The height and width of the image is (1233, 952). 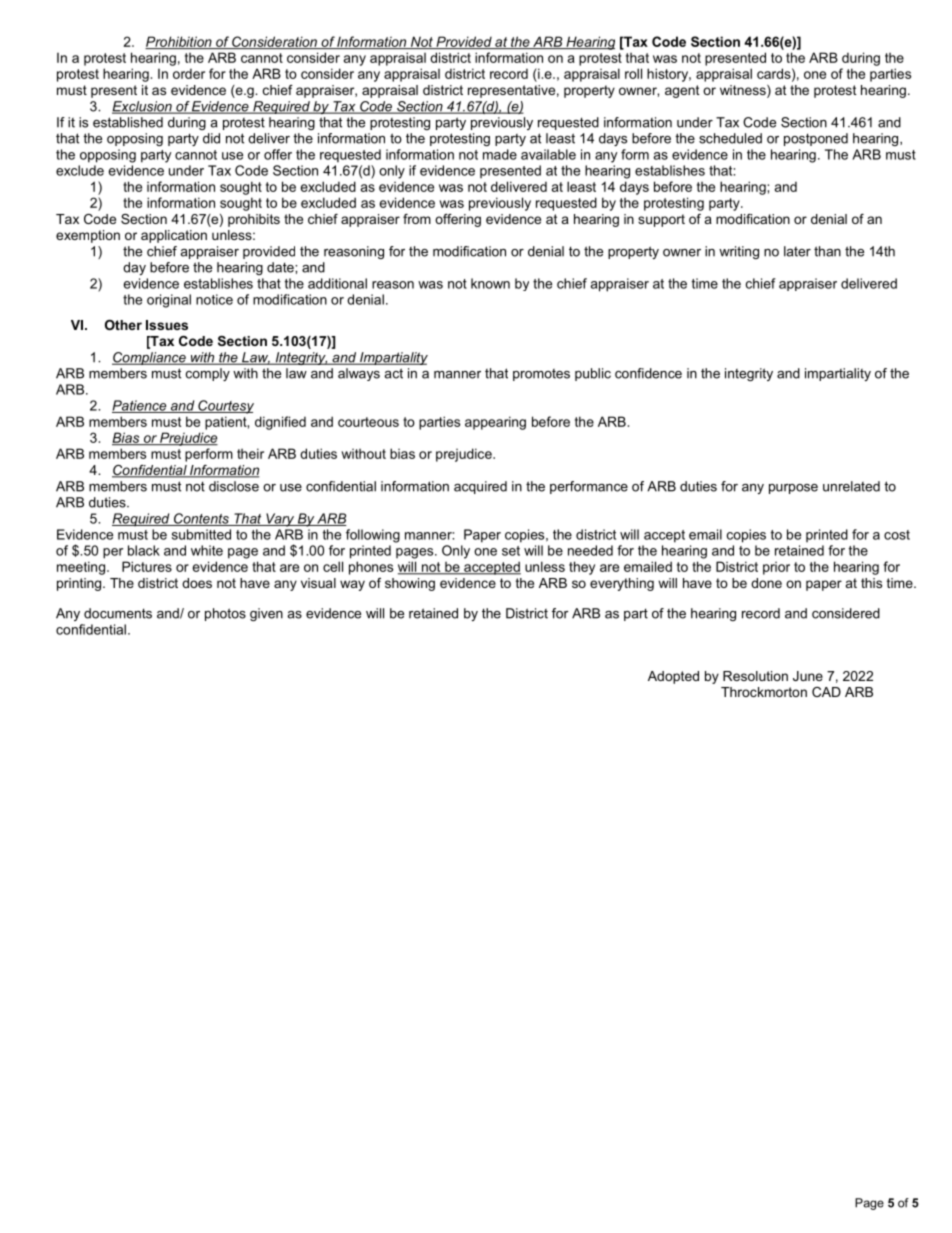 What do you see at coordinates (541, 375) in the image?
I see `promotes` at bounding box center [541, 375].
